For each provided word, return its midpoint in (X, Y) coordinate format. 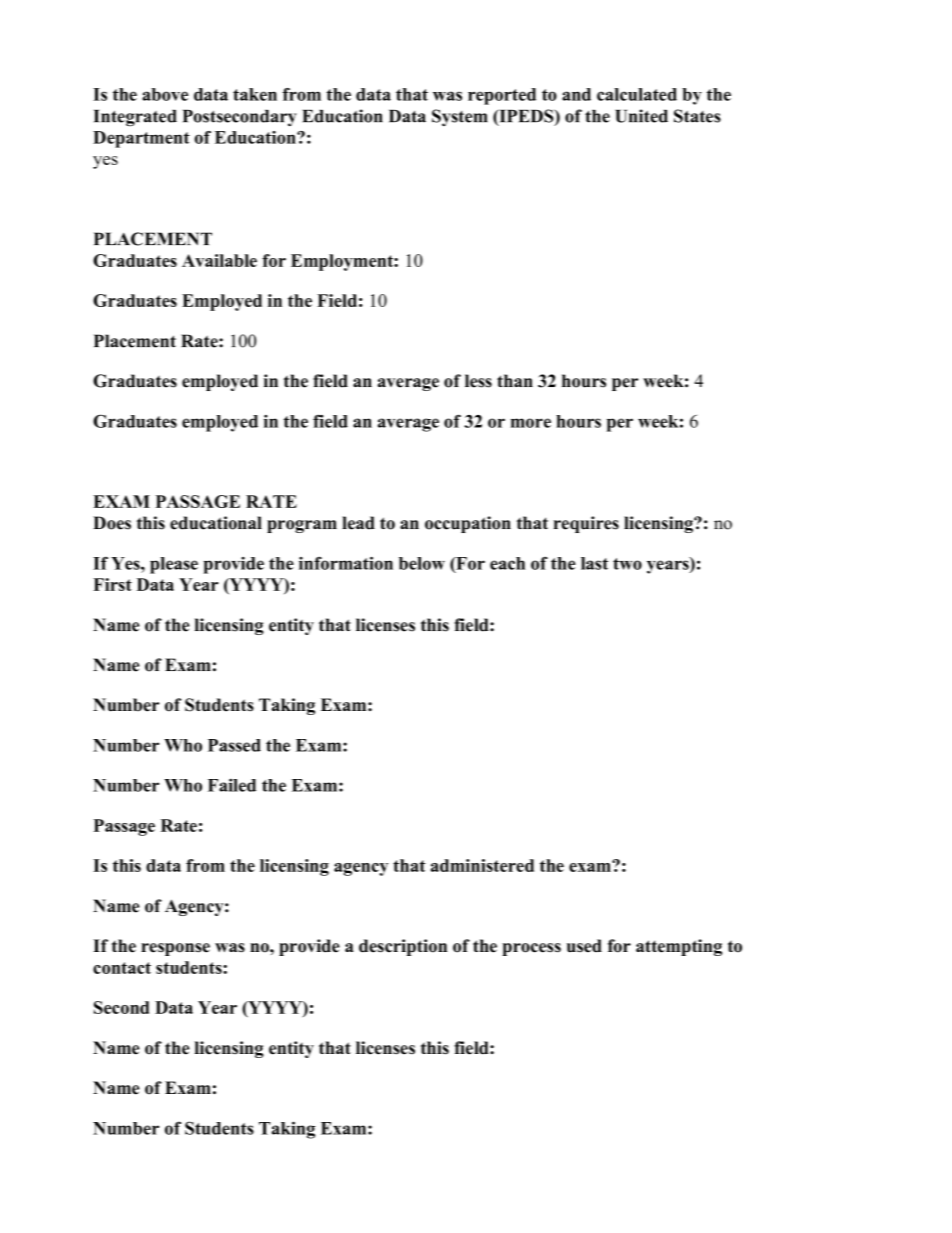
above (165, 94)
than (515, 380)
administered (482, 865)
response (175, 949)
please (174, 565)
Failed (232, 785)
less (478, 381)
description (403, 947)
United (641, 116)
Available (219, 260)
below (422, 563)
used (584, 946)
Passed (234, 745)
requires (586, 524)
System (459, 117)
